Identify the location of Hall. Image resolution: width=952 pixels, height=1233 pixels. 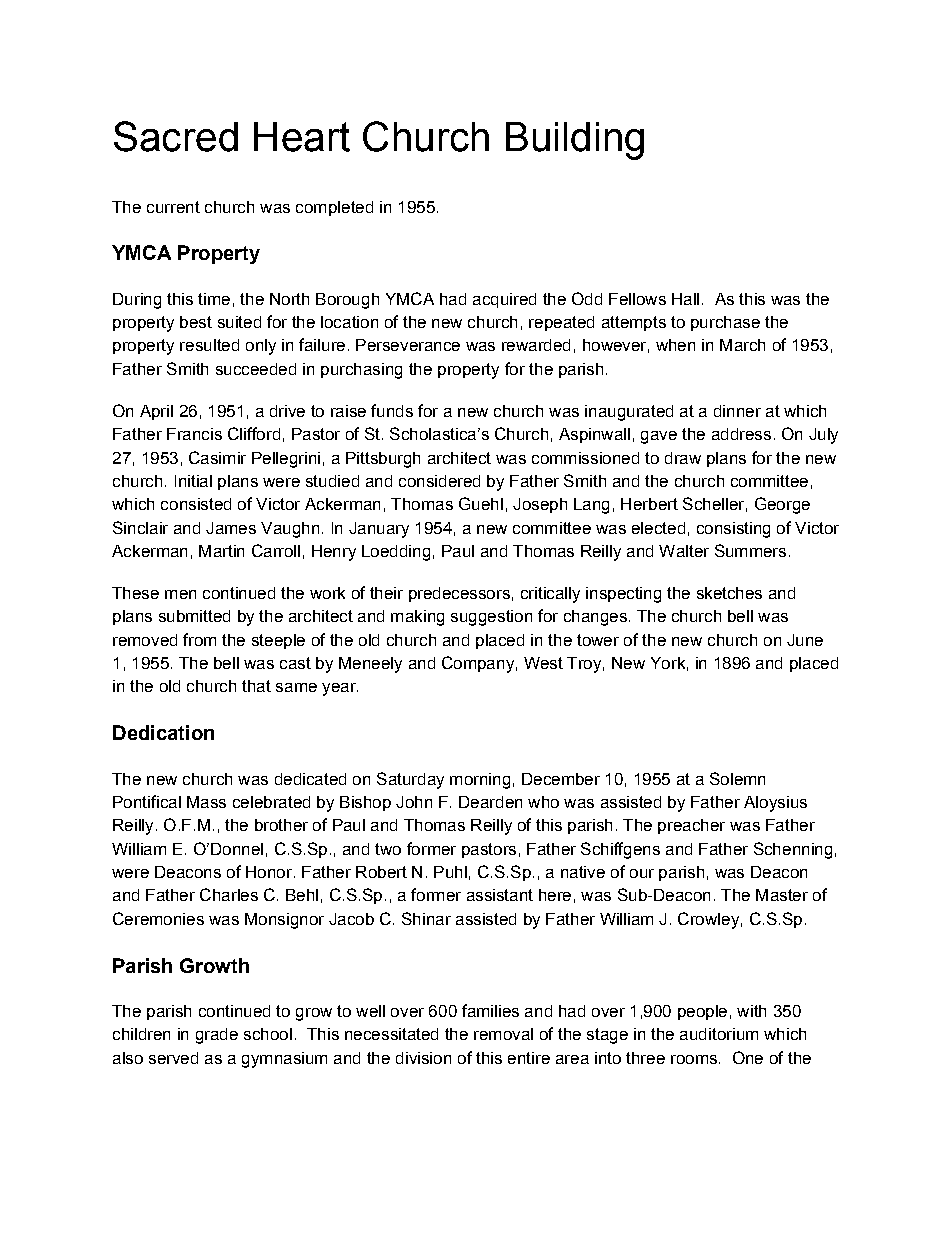
(685, 299).
